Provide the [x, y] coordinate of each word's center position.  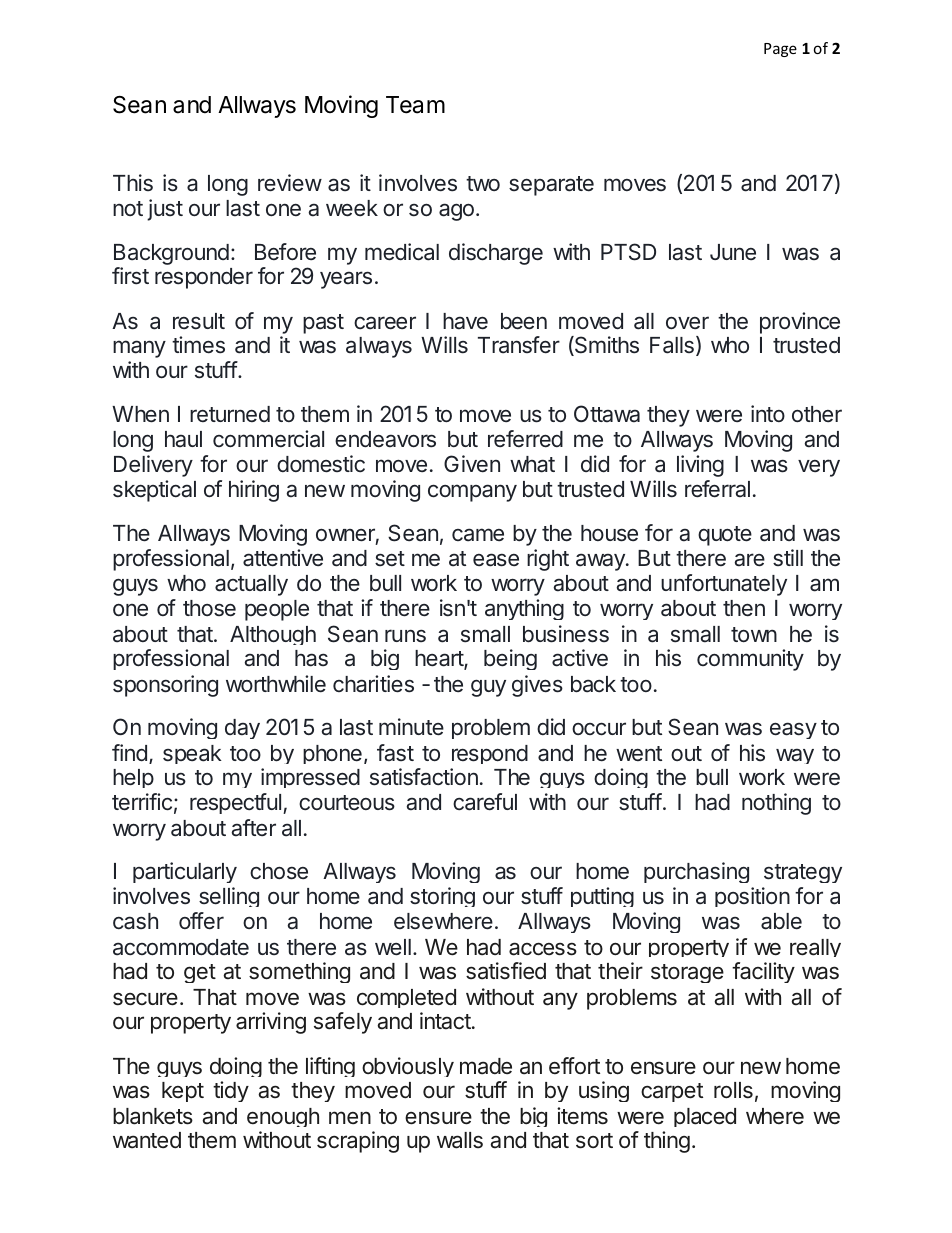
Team [415, 105]
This [133, 182]
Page [780, 50]
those [209, 608]
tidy [231, 1091]
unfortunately [724, 585]
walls [460, 1140]
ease [496, 560]
